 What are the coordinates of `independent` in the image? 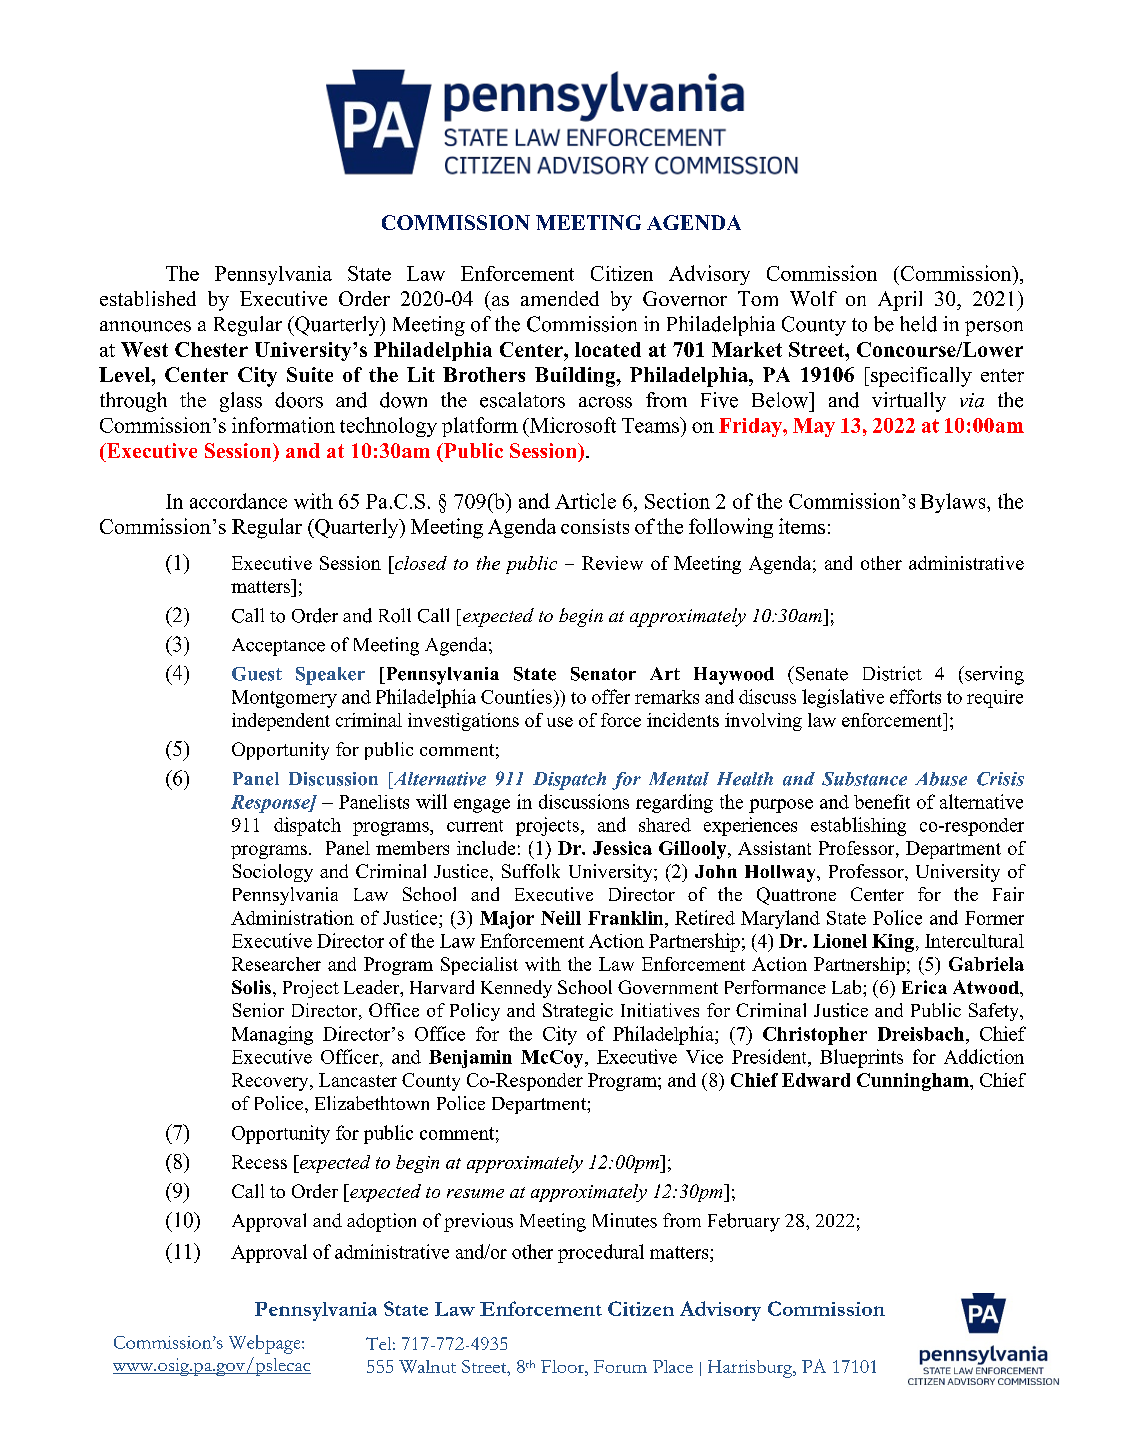 It's located at (281, 722).
